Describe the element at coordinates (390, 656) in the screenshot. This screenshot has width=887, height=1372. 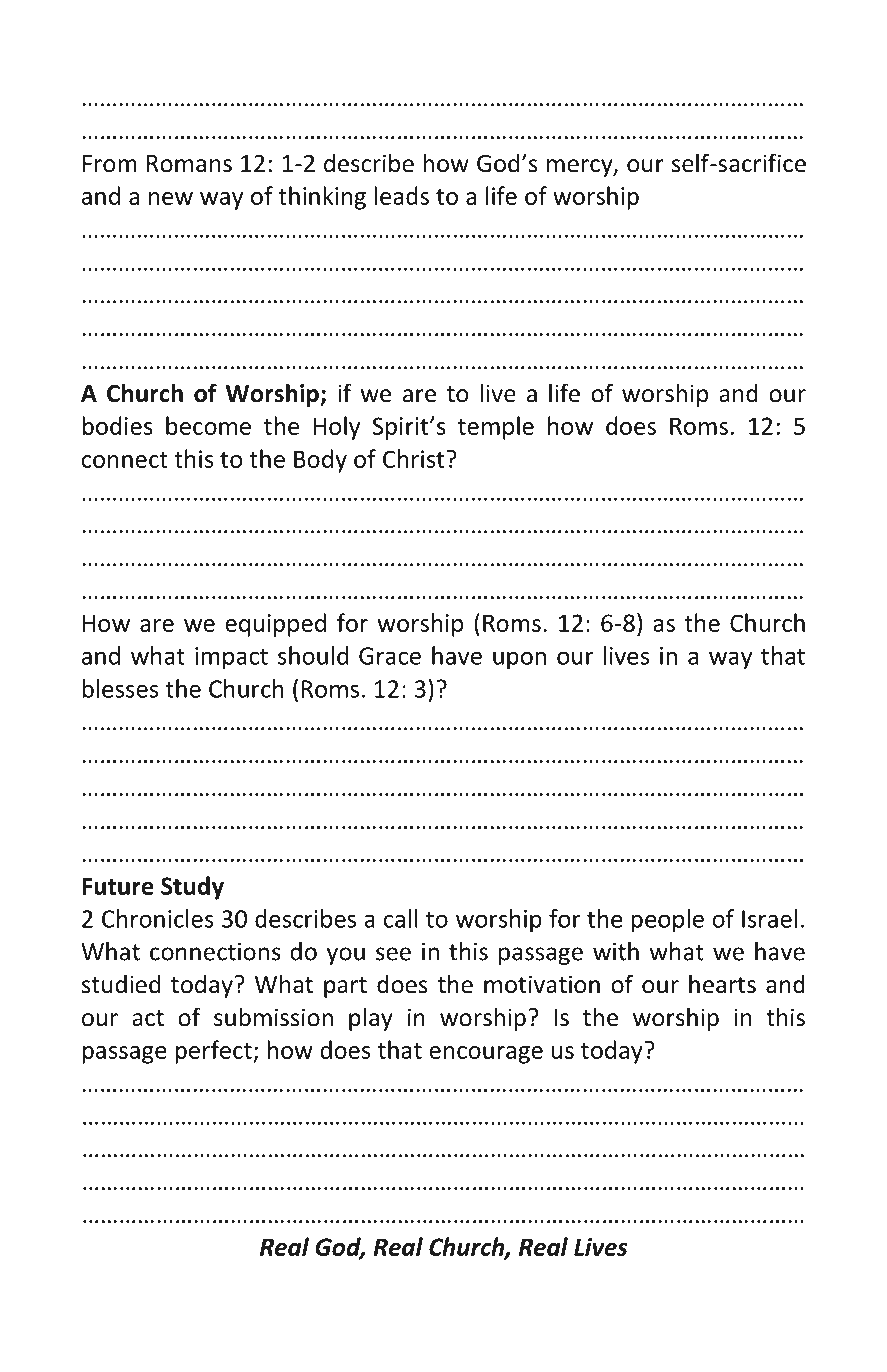
I see `Grace` at that location.
